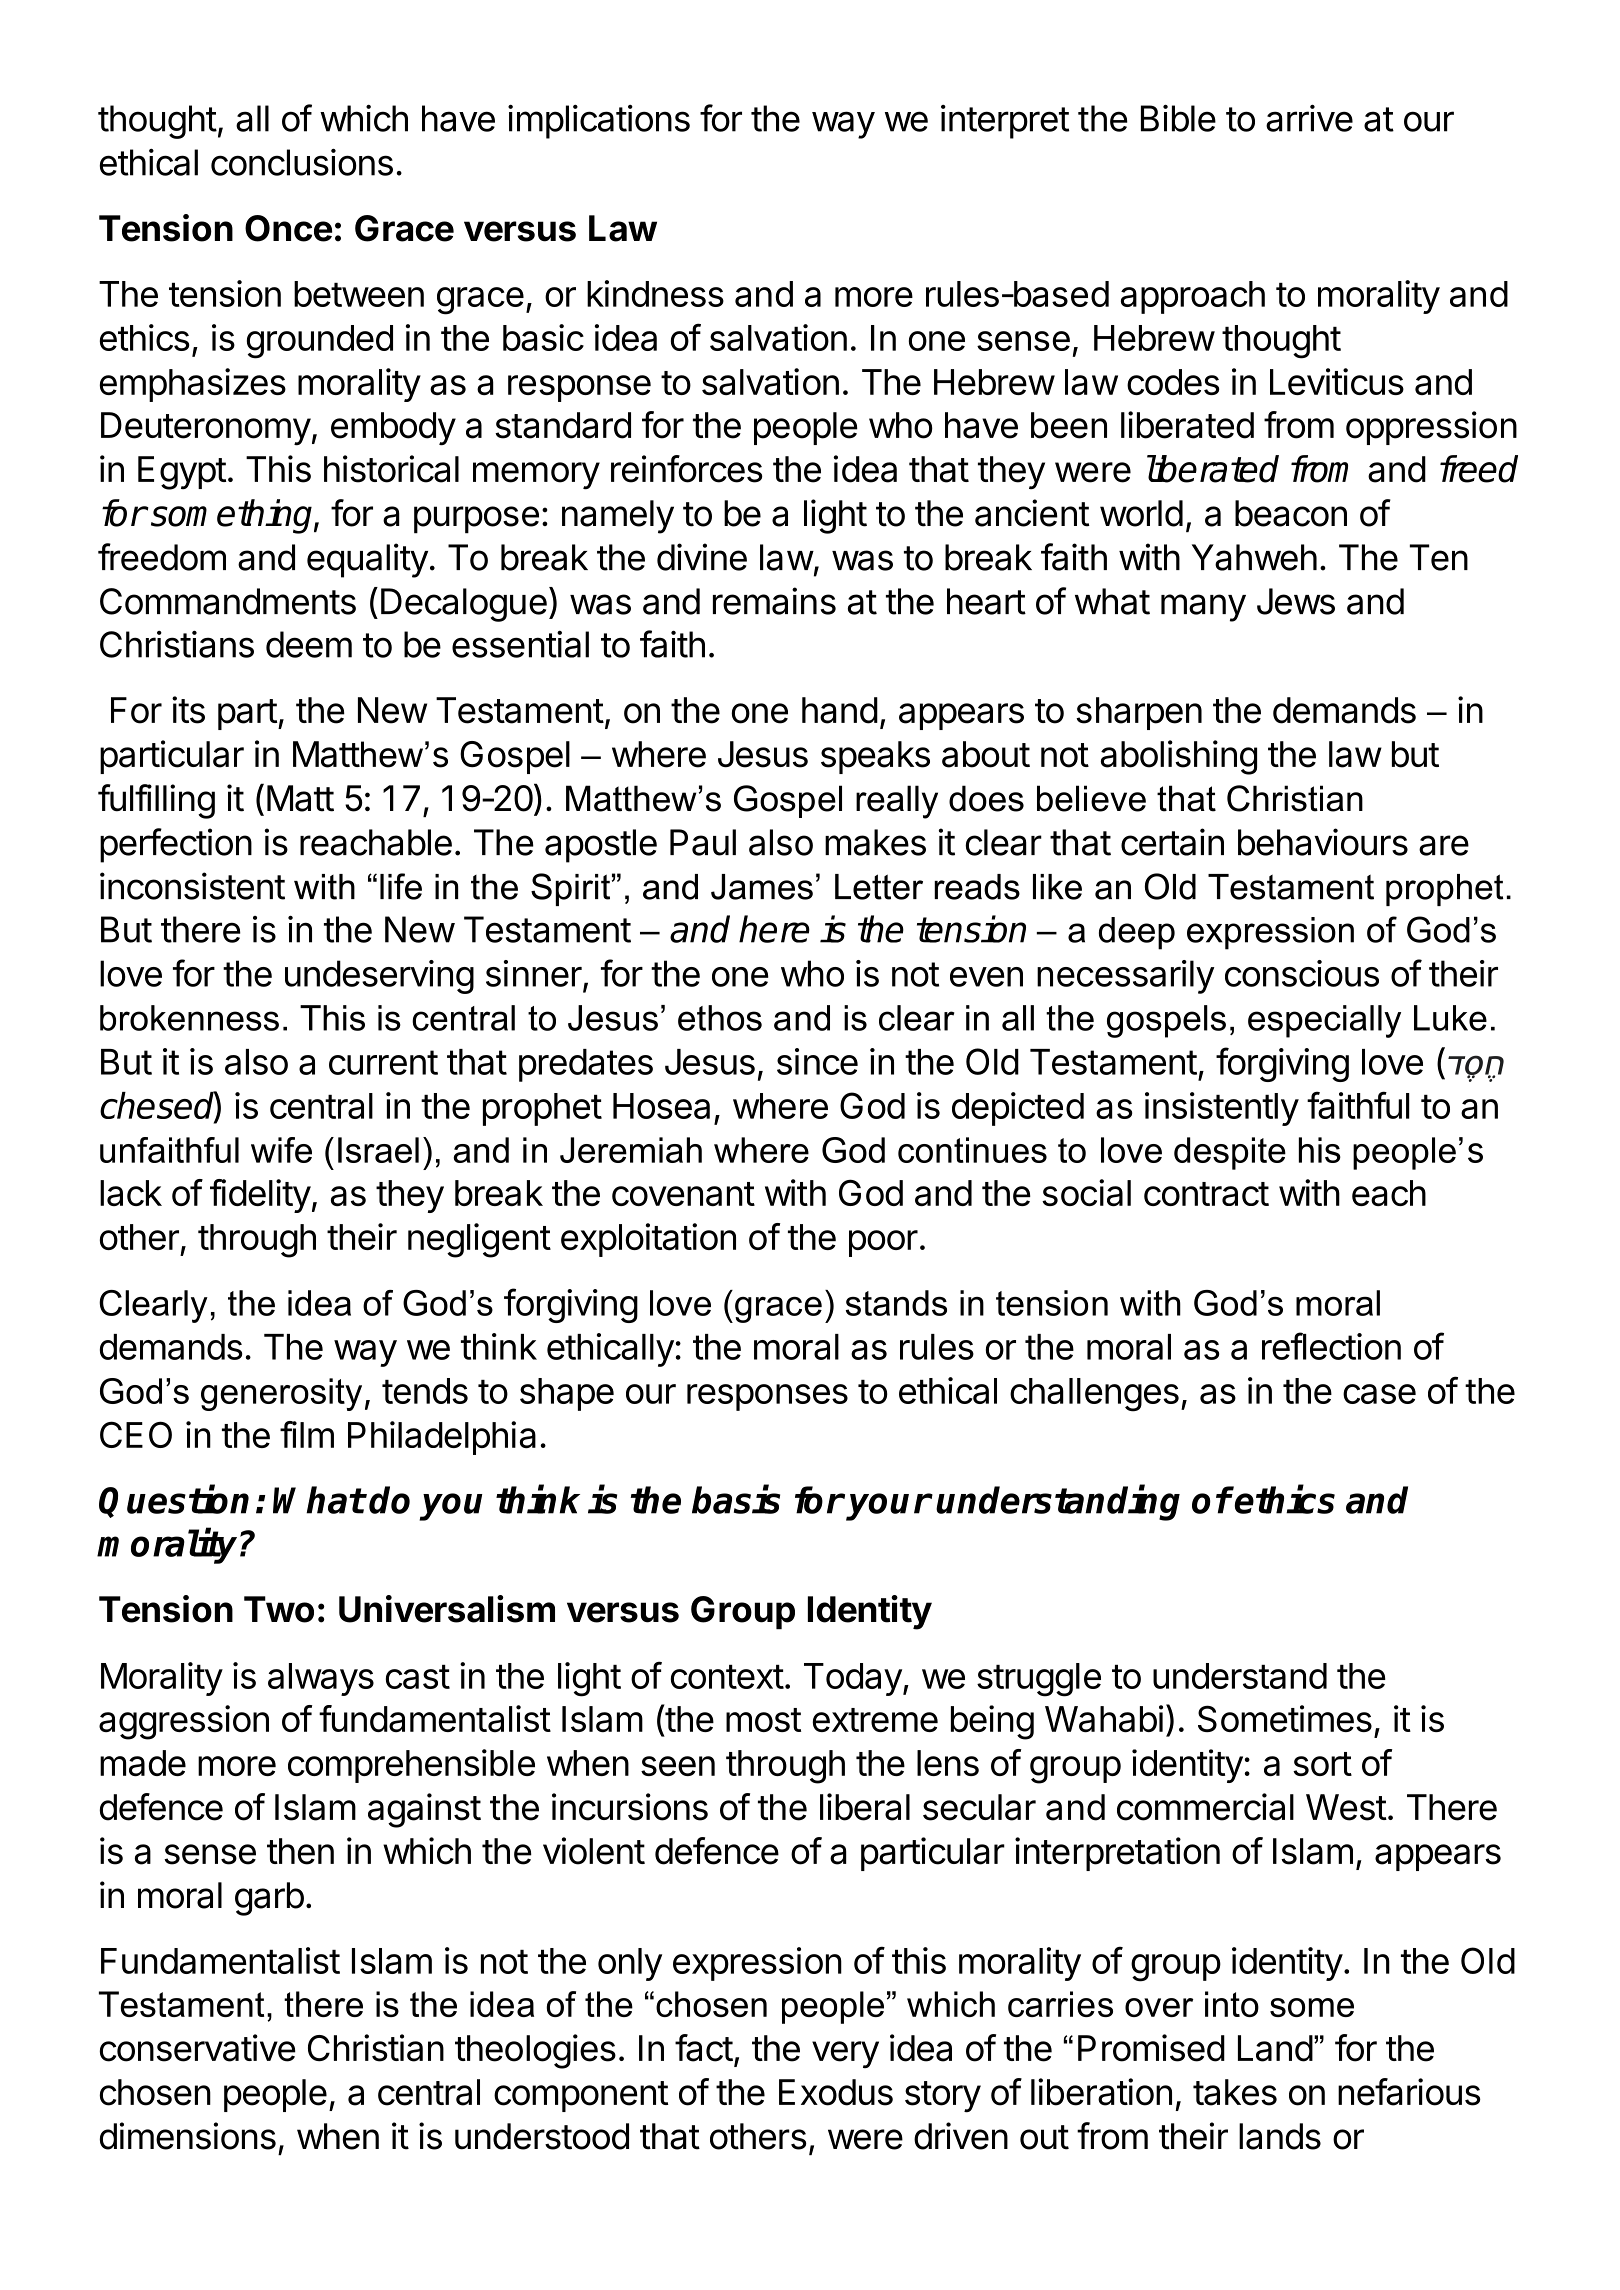  What do you see at coordinates (281, 1150) in the document?
I see `wife` at bounding box center [281, 1150].
